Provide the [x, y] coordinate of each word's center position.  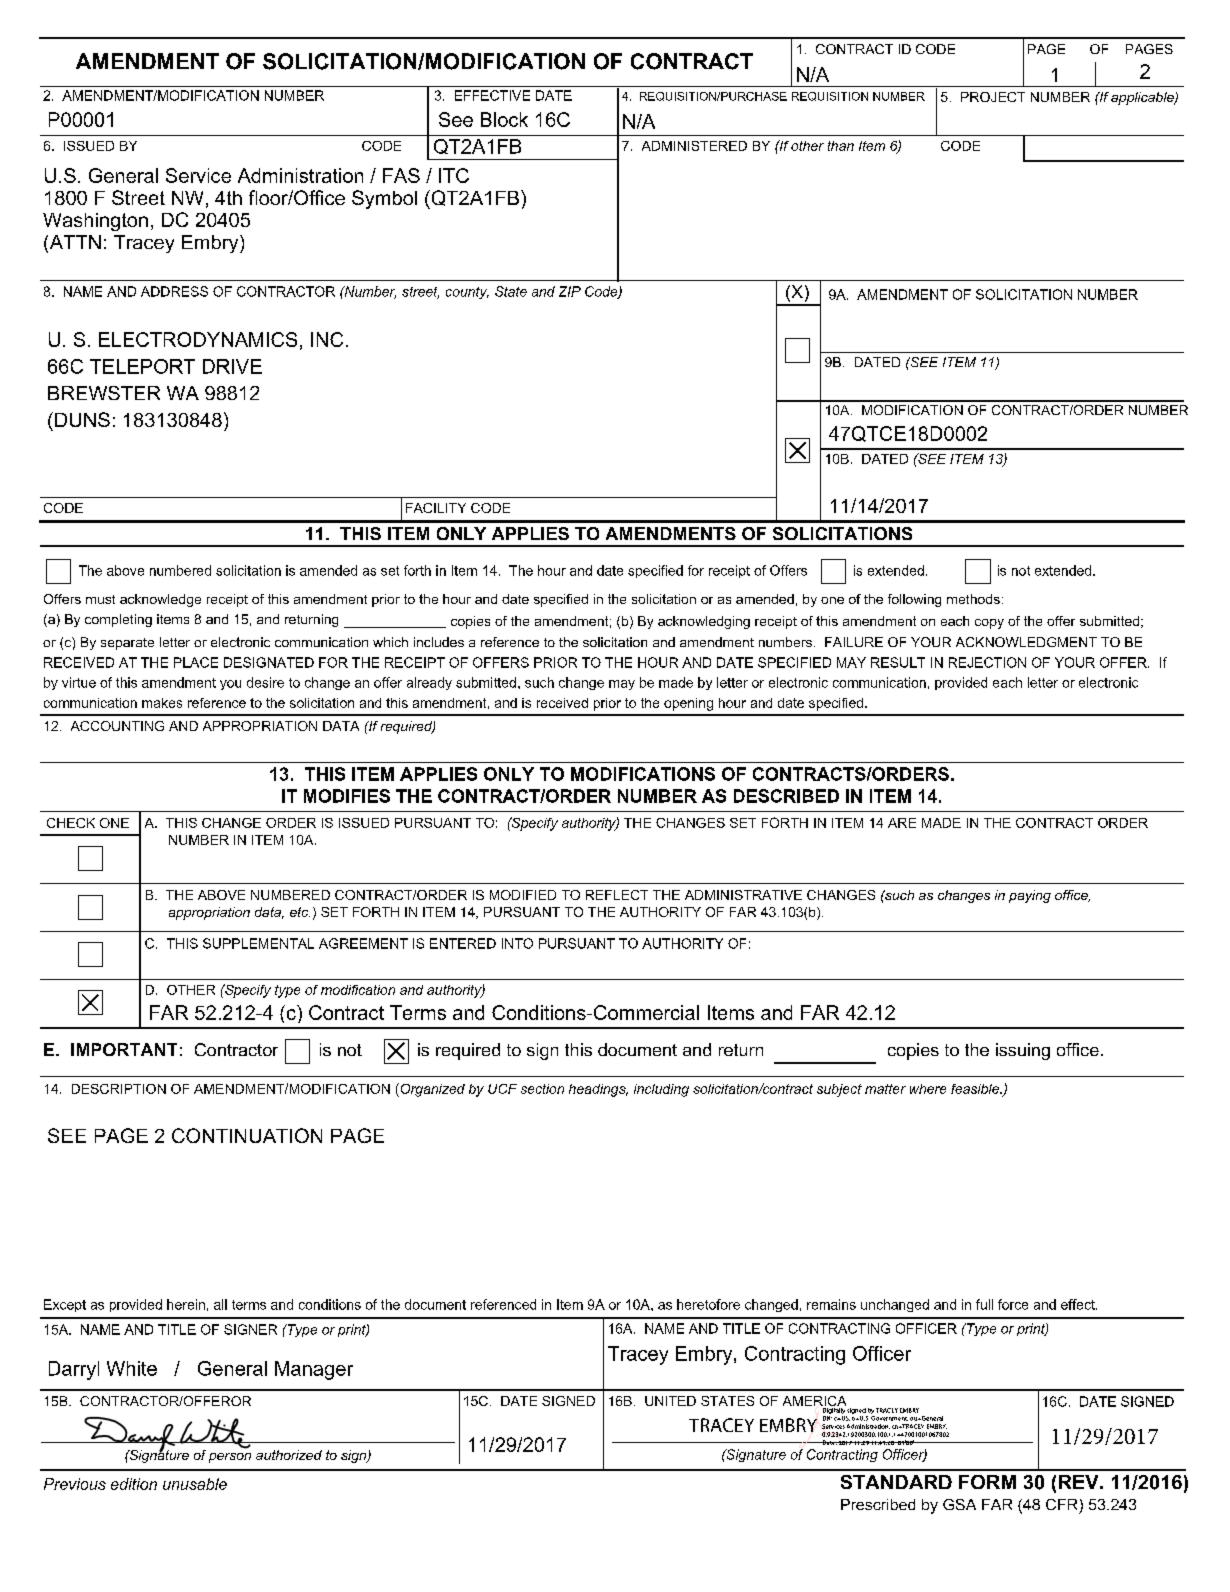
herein [186, 1304]
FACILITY [436, 508]
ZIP [570, 291]
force [1013, 1304]
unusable [195, 1484]
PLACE [196, 662]
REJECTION [987, 662]
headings [598, 1090]
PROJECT [993, 97]
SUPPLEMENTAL [258, 943]
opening [688, 704]
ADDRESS [174, 291]
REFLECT [617, 895]
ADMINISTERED [694, 146]
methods [973, 599]
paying [1030, 896]
